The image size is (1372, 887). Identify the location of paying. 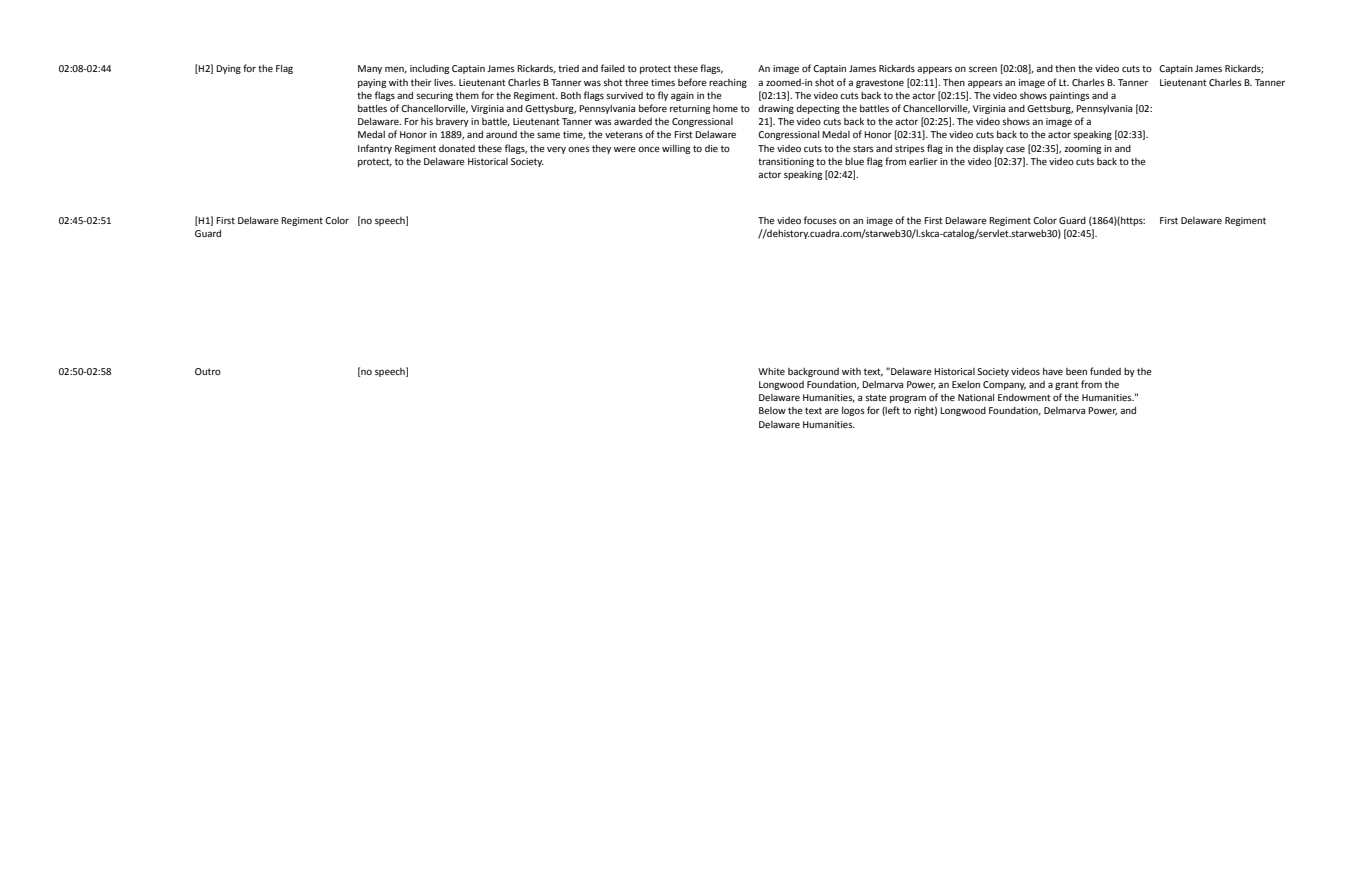
(372, 83).
